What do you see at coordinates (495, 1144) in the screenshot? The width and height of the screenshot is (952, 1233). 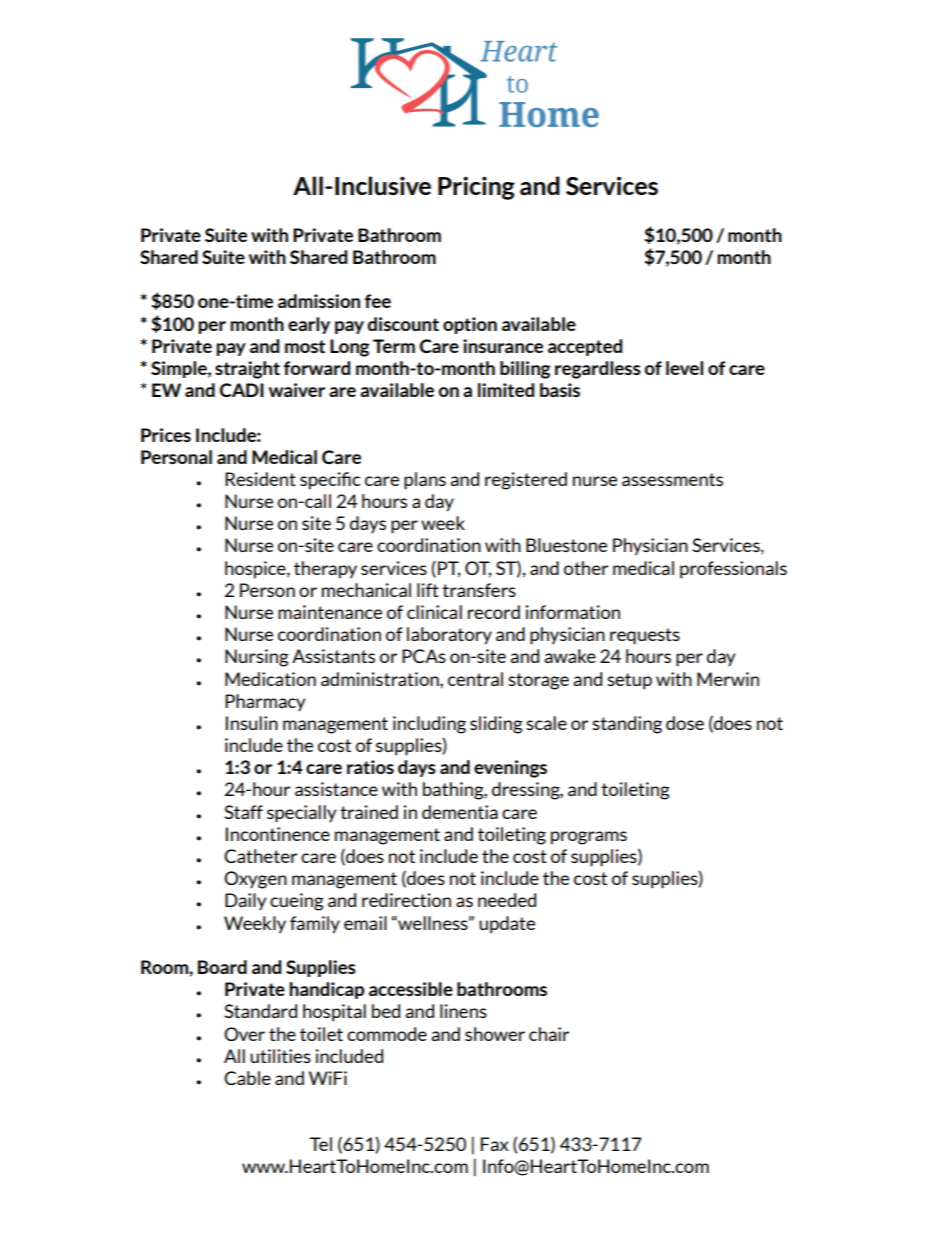 I see `Fax` at bounding box center [495, 1144].
